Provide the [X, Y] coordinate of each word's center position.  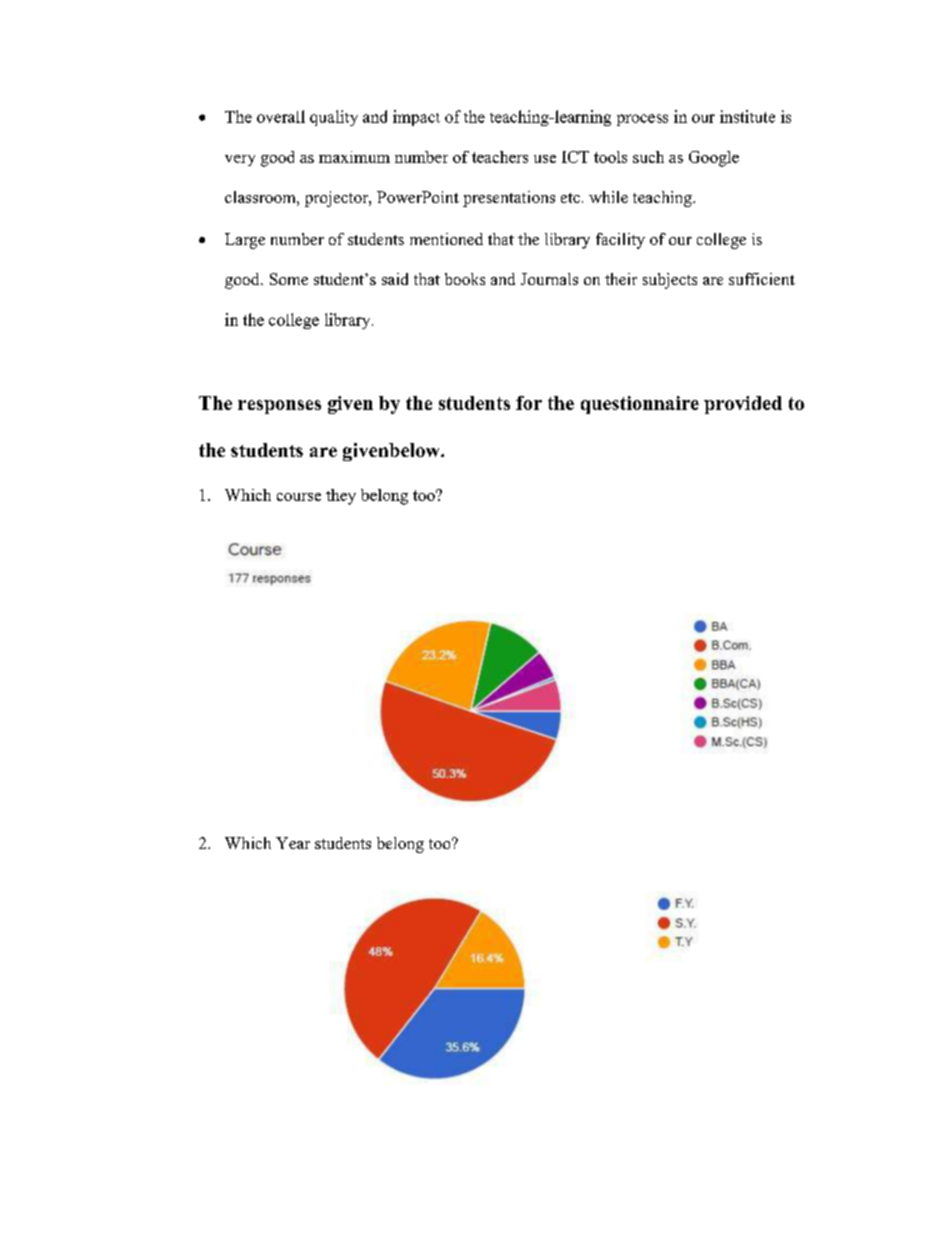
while [608, 197]
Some [289, 279]
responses [279, 407]
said [395, 279]
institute [747, 116]
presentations [509, 199]
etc [570, 198]
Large [245, 241]
